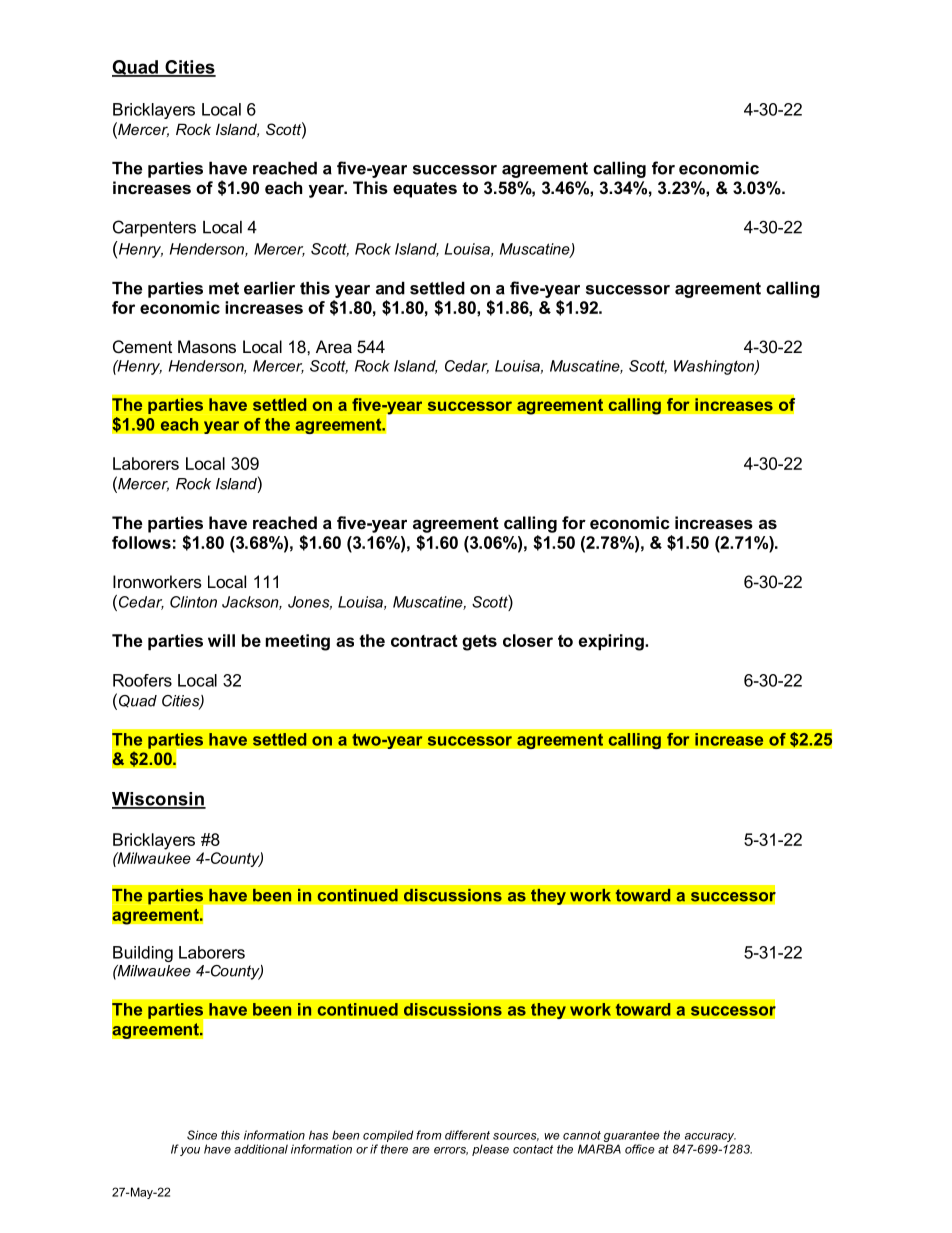  I want to click on expiring, so click(612, 642).
